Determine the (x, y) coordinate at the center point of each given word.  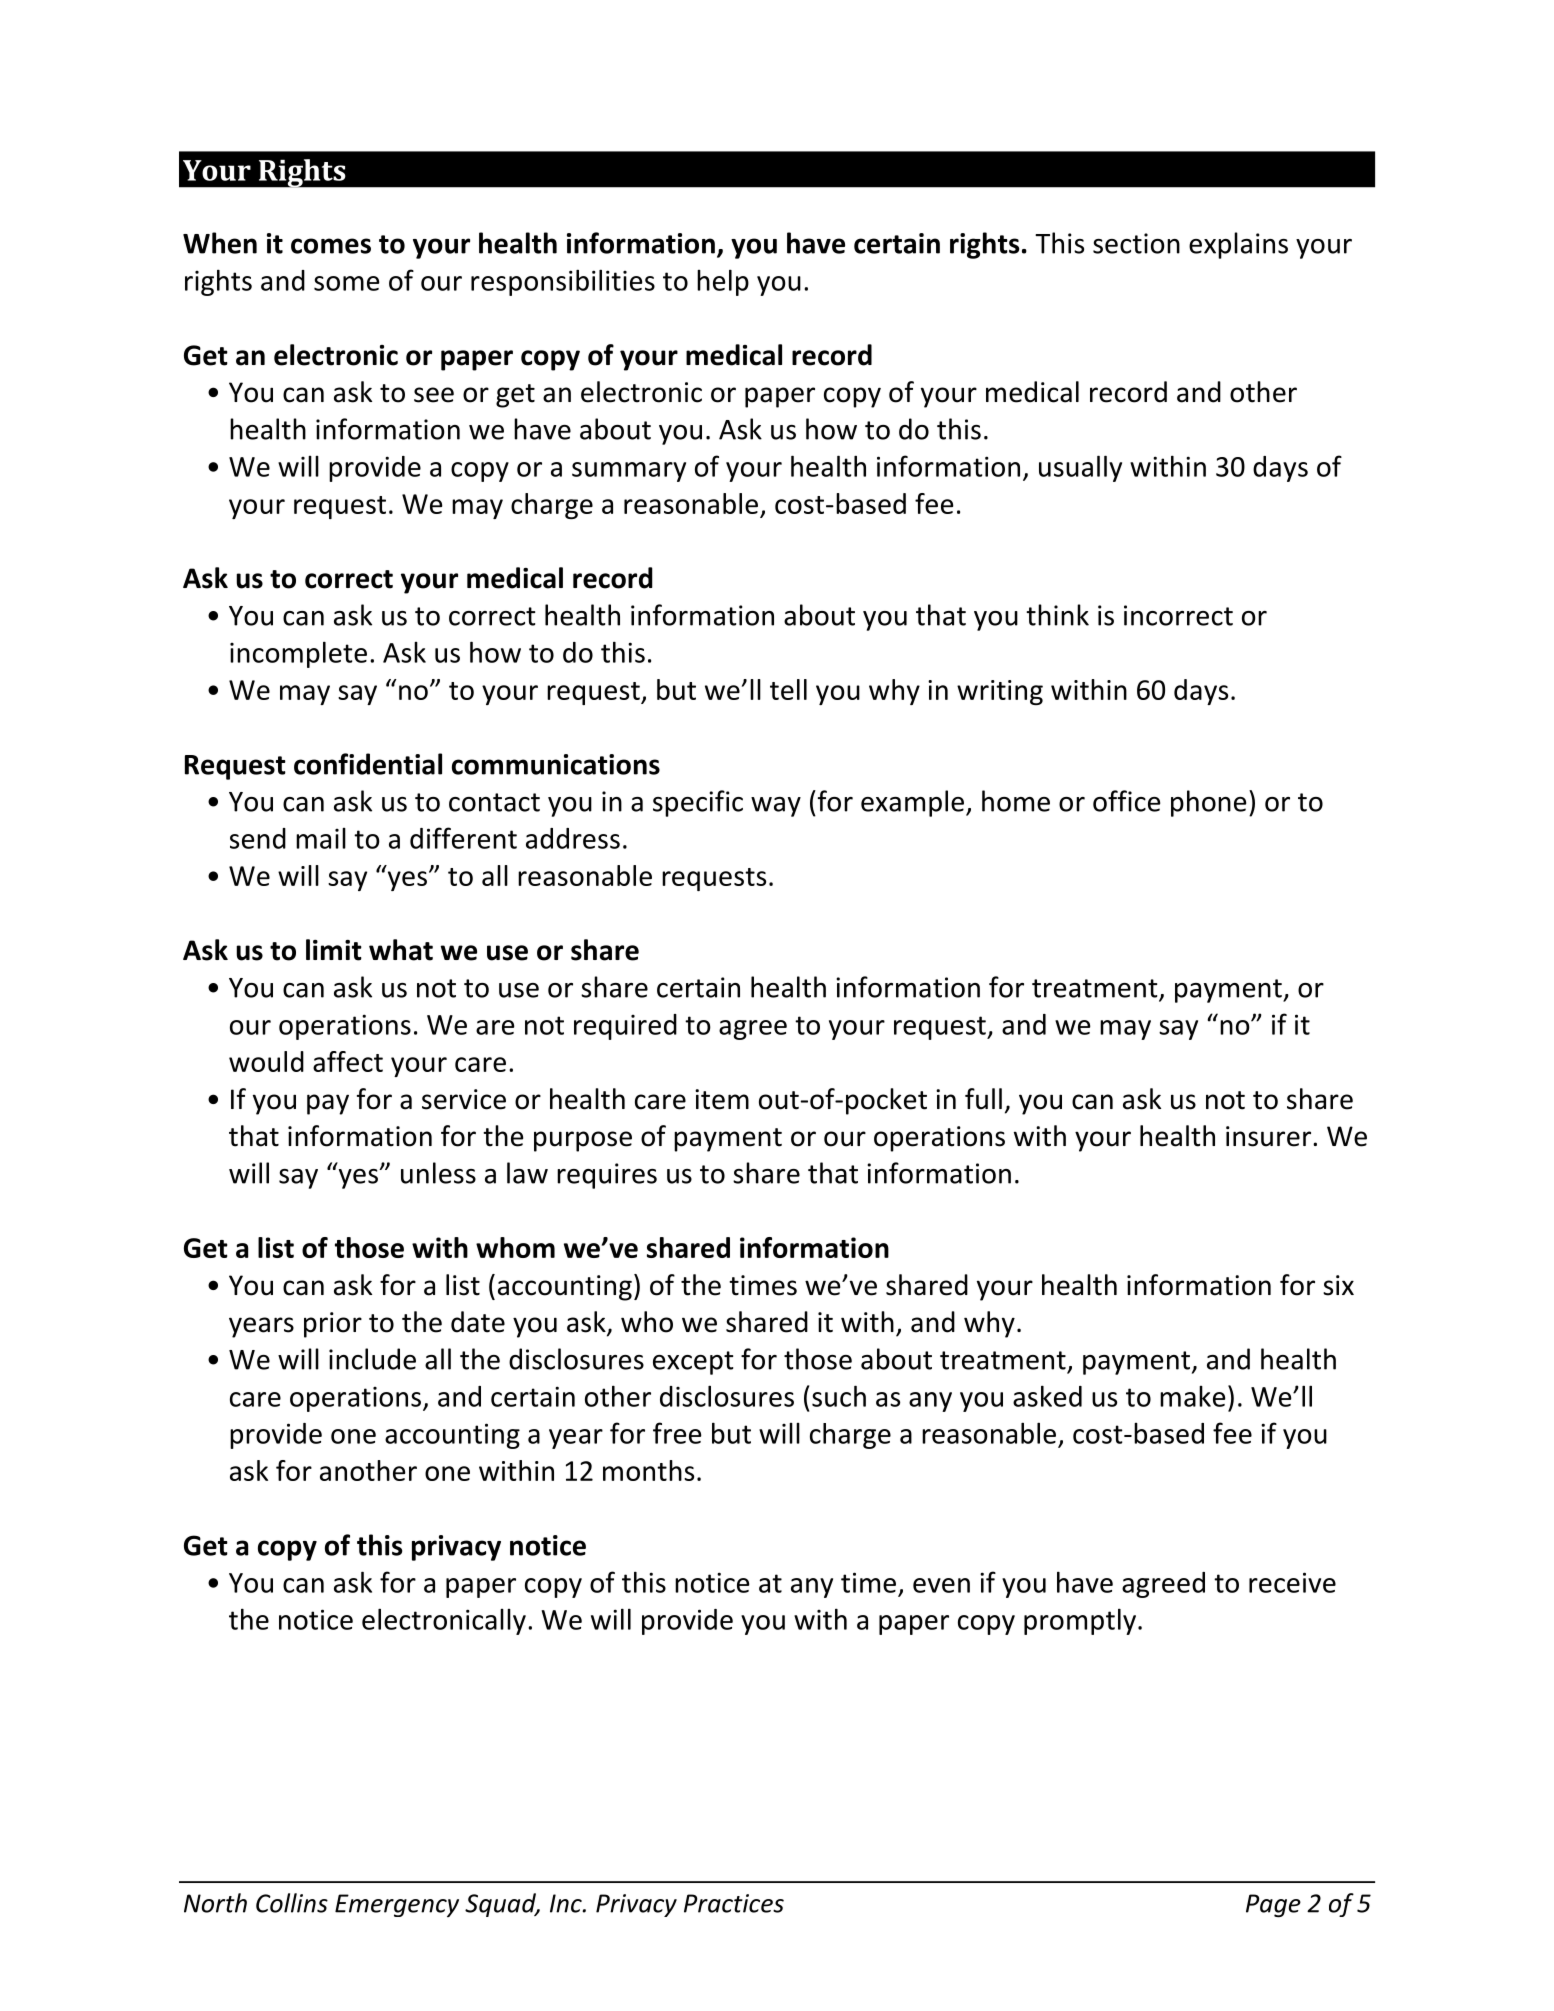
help (723, 282)
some (347, 283)
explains (1238, 245)
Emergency (397, 1905)
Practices (734, 1903)
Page (1273, 1906)
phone (1208, 803)
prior (333, 1325)
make (1193, 1396)
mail (321, 838)
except (693, 1363)
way (776, 807)
